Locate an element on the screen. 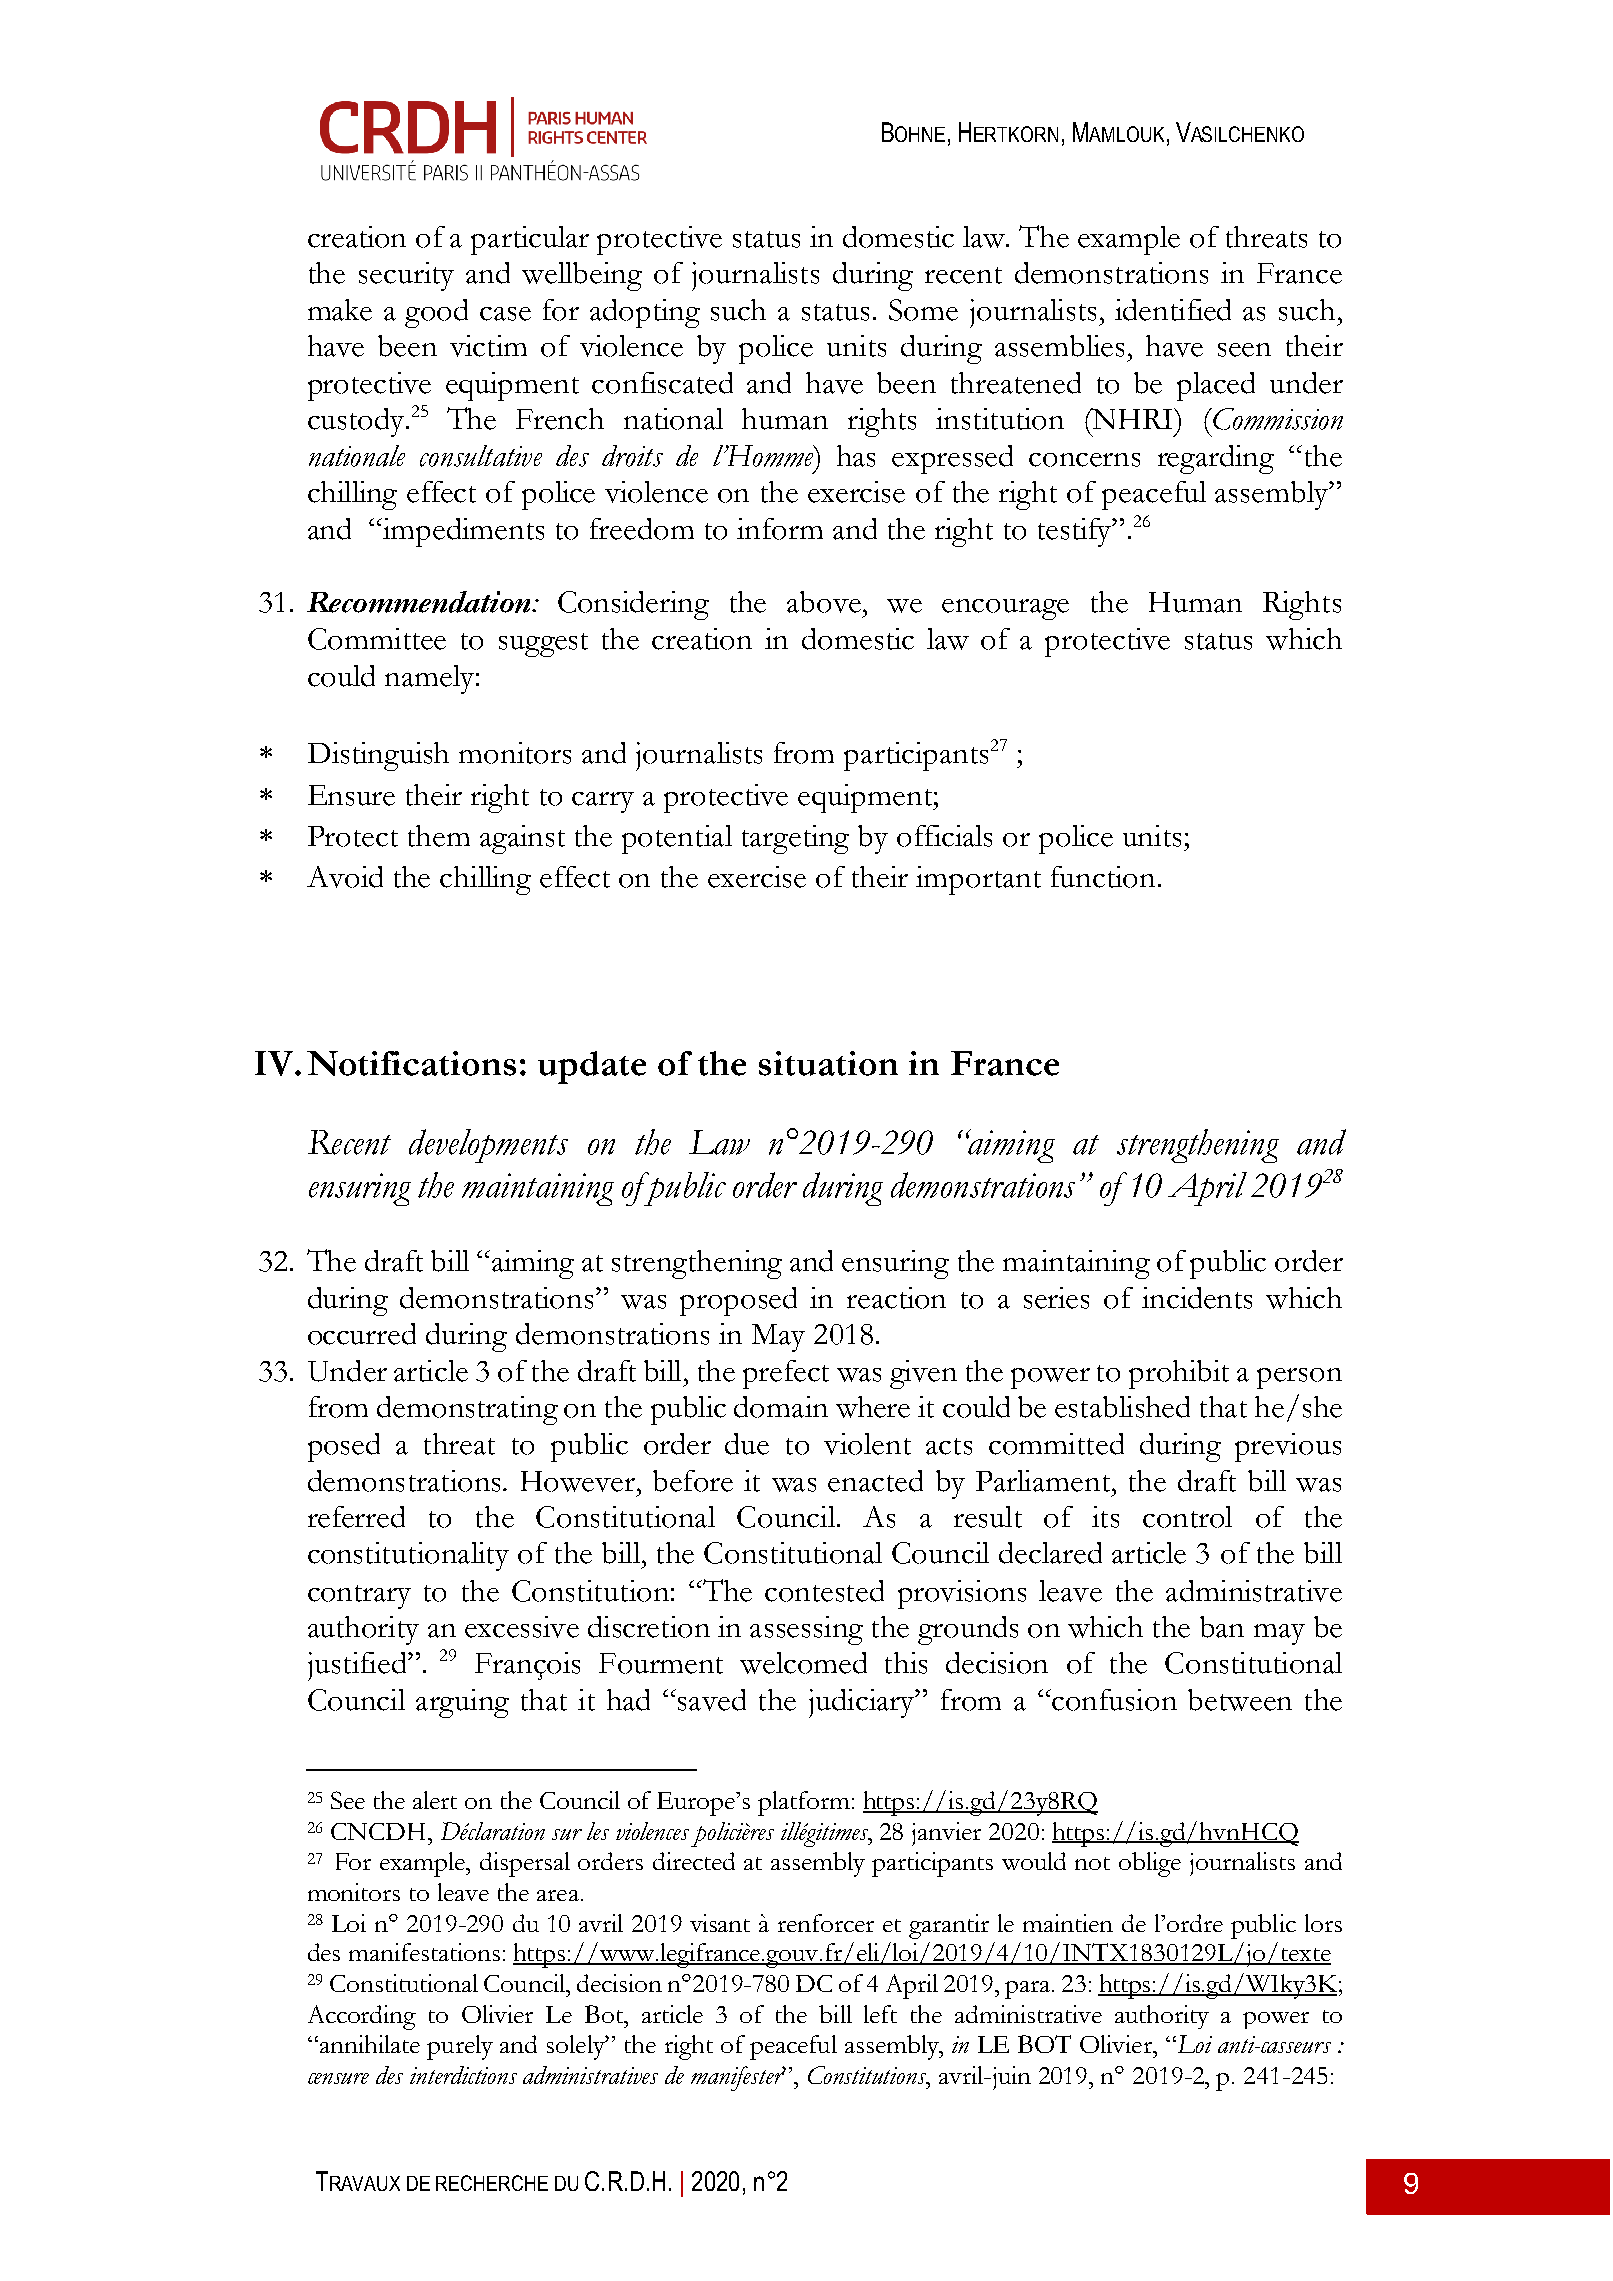 This screenshot has width=1613, height=2281. lors is located at coordinates (1323, 1923).
